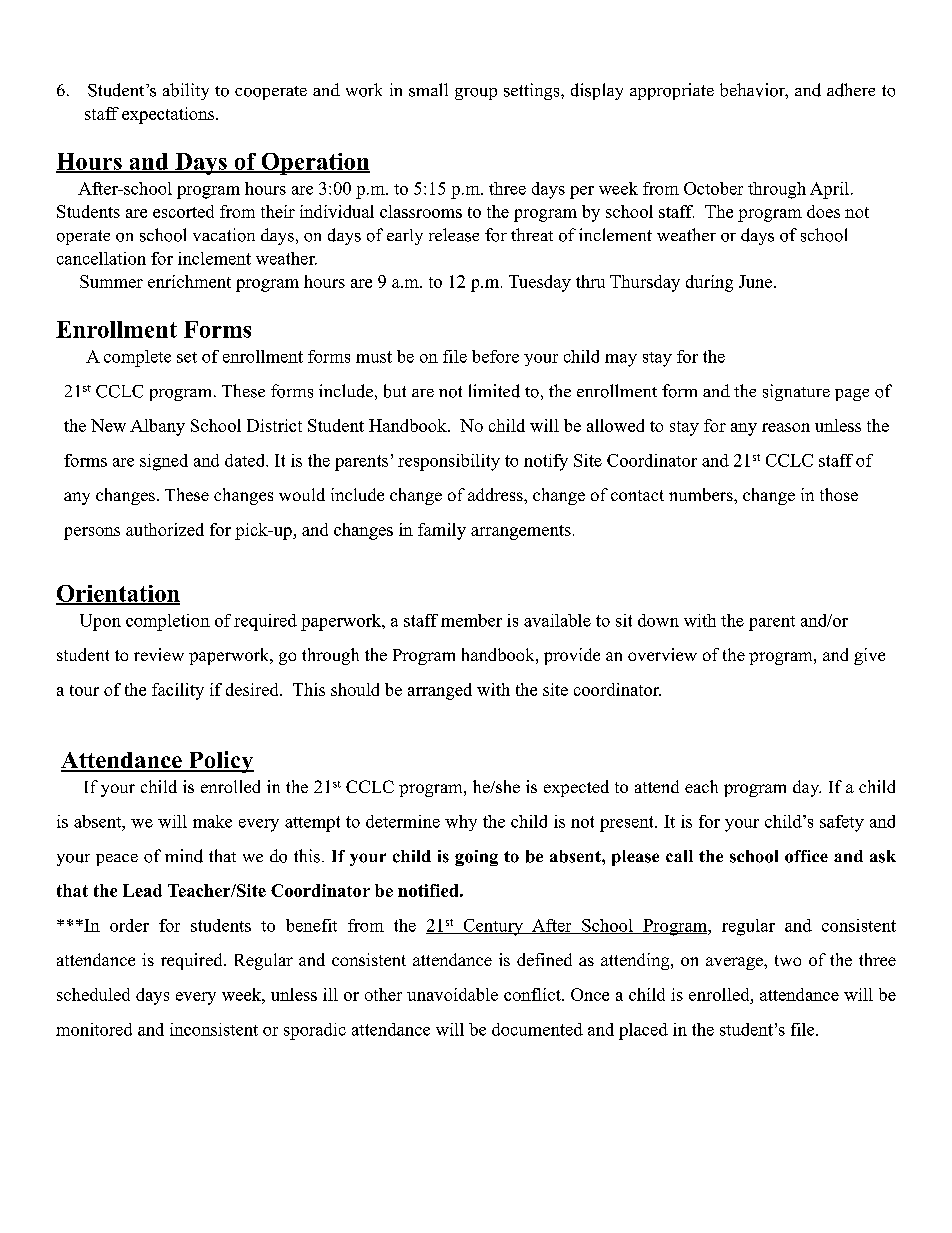  Describe the element at coordinates (157, 427) in the document. I see `Albany` at that location.
